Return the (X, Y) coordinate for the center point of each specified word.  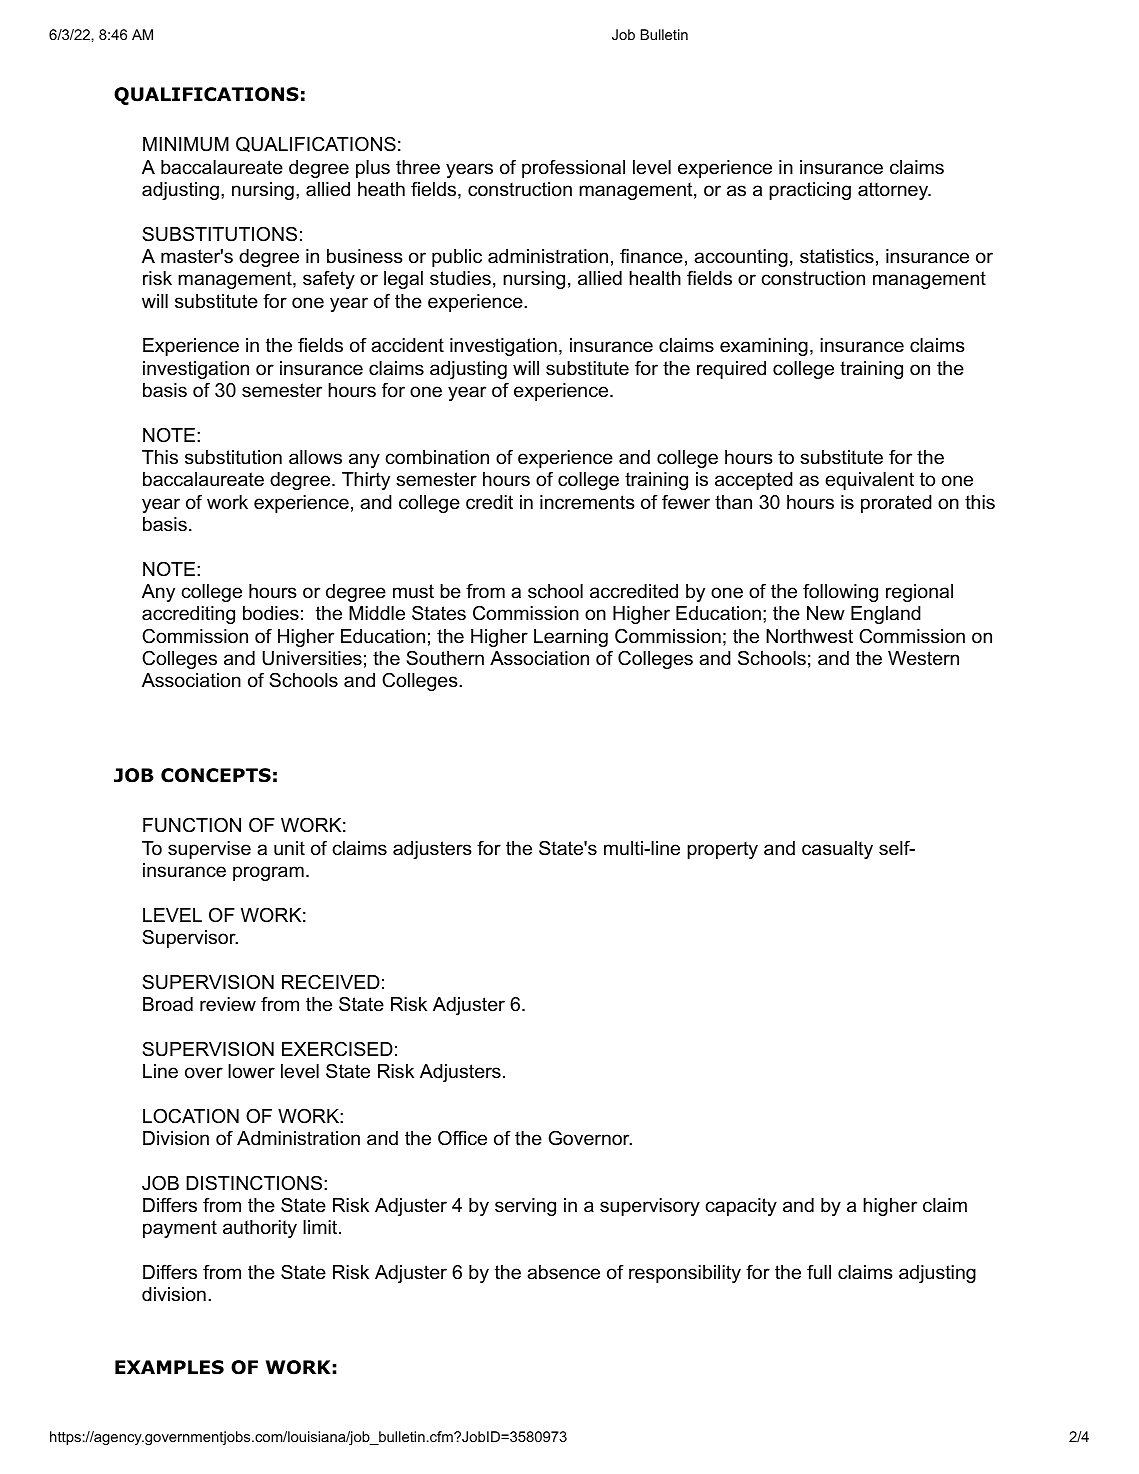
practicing (810, 191)
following (840, 592)
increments (587, 502)
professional (573, 168)
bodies (271, 613)
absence (563, 1272)
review (228, 1004)
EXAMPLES (169, 1367)
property (722, 850)
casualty (837, 850)
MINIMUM (186, 144)
